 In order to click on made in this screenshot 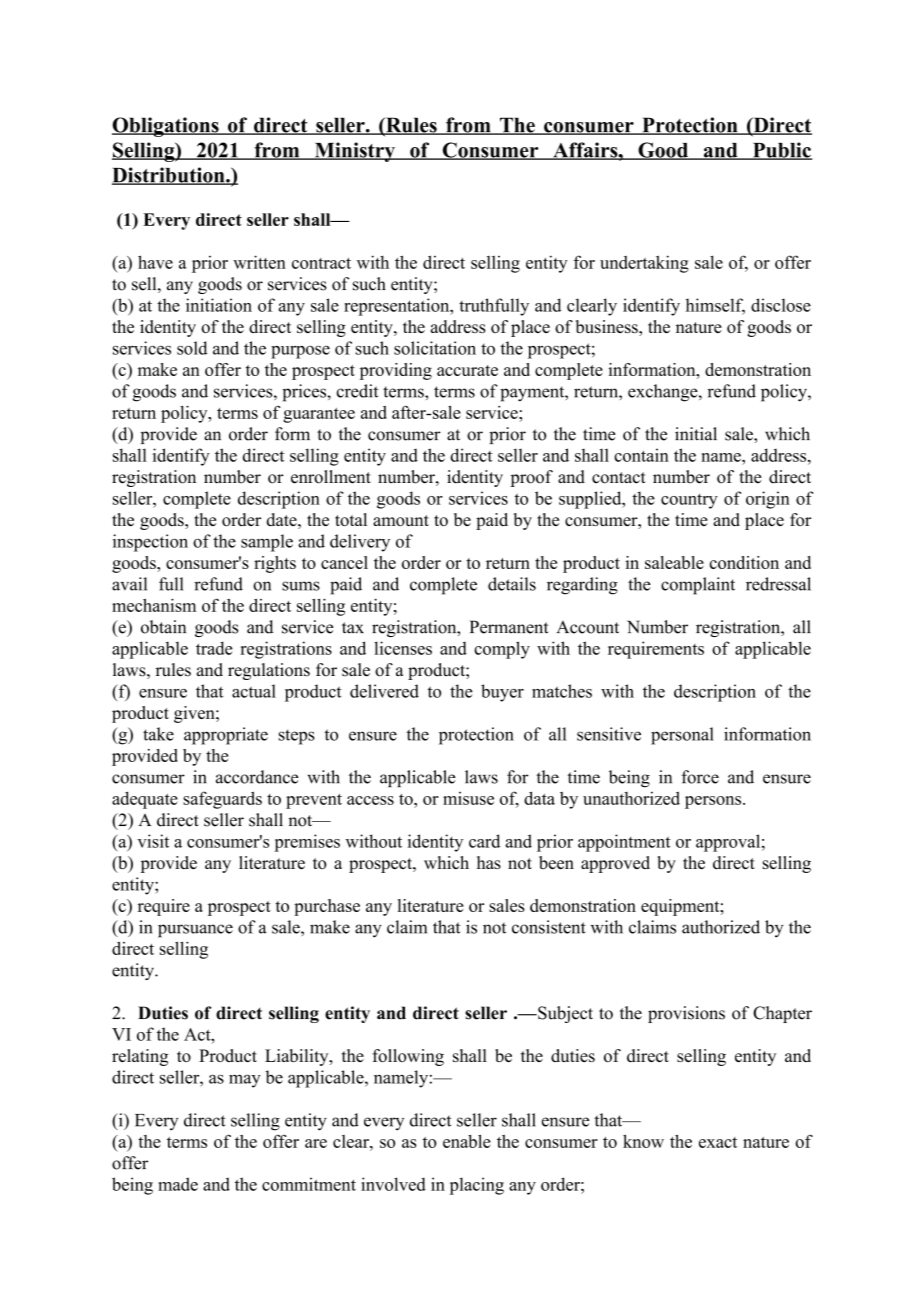, I will do `click(178, 1184)`.
